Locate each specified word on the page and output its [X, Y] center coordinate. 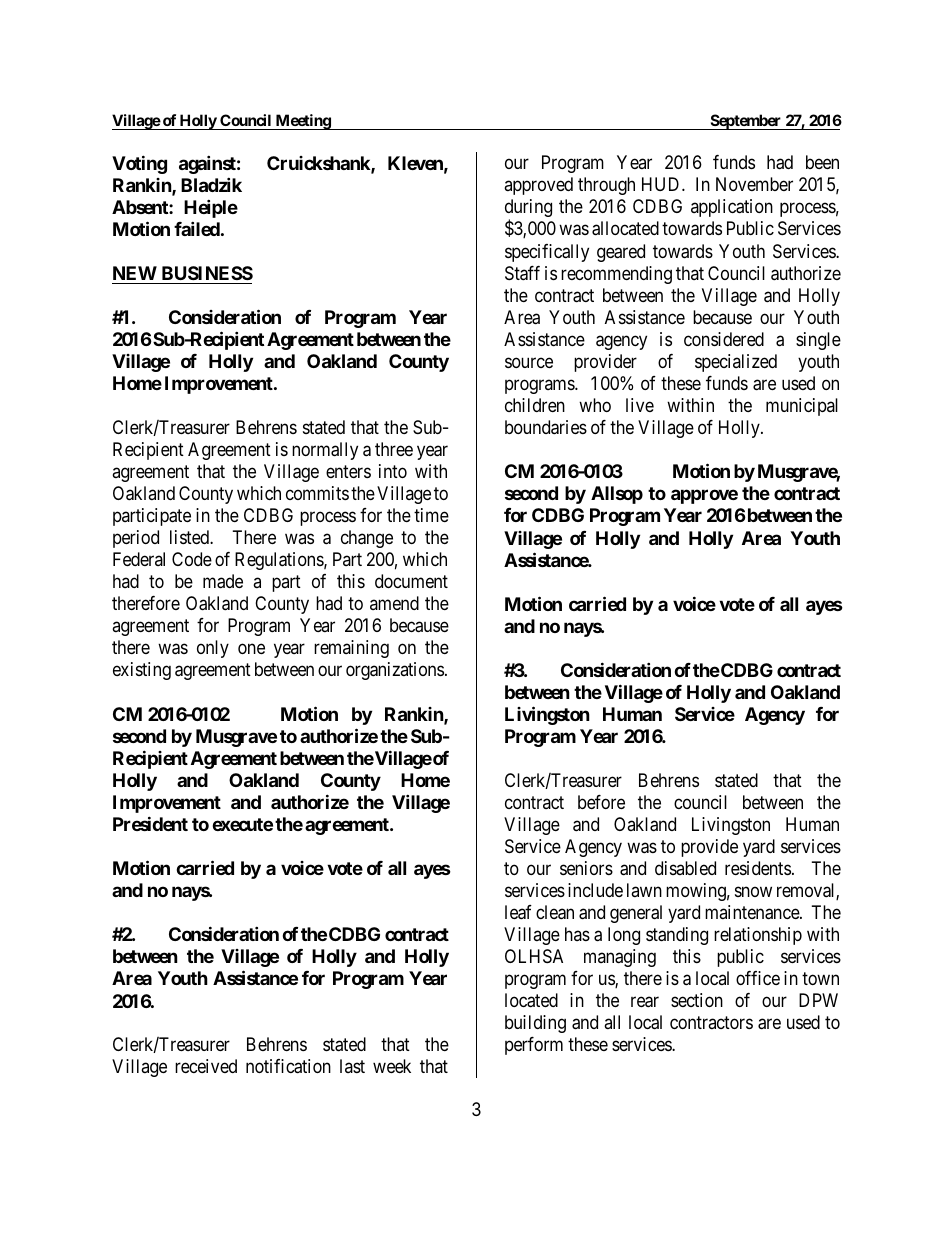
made [223, 581]
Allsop [617, 495]
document [411, 581]
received [206, 1066]
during [528, 209]
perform [534, 1046]
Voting [139, 164]
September [746, 122]
